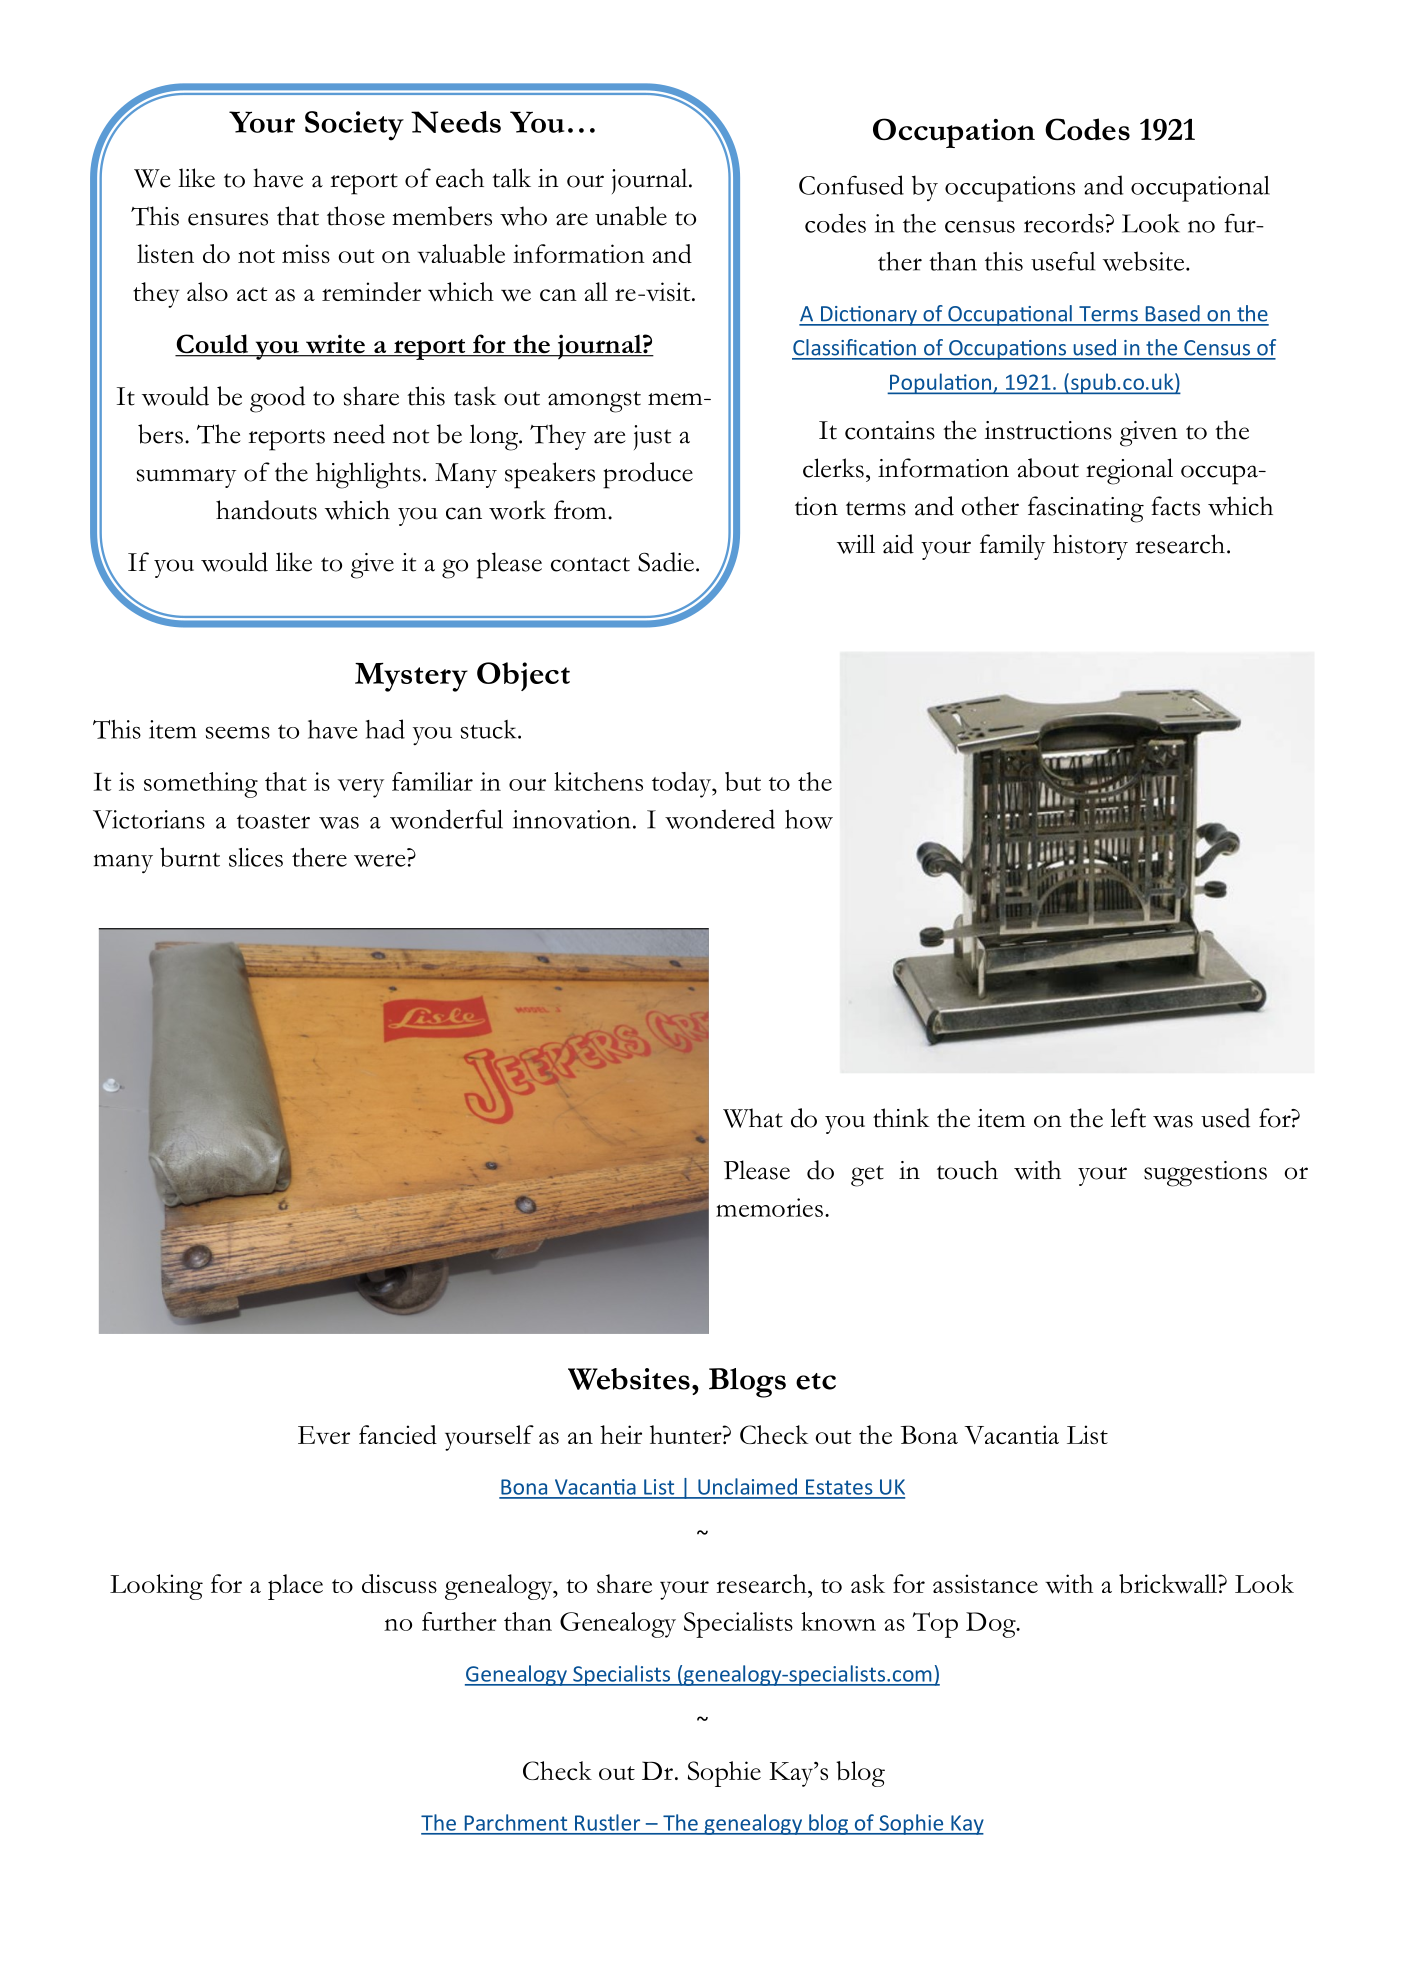 This document has height=1987, width=1404. What do you see at coordinates (266, 510) in the document?
I see `handouts` at bounding box center [266, 510].
